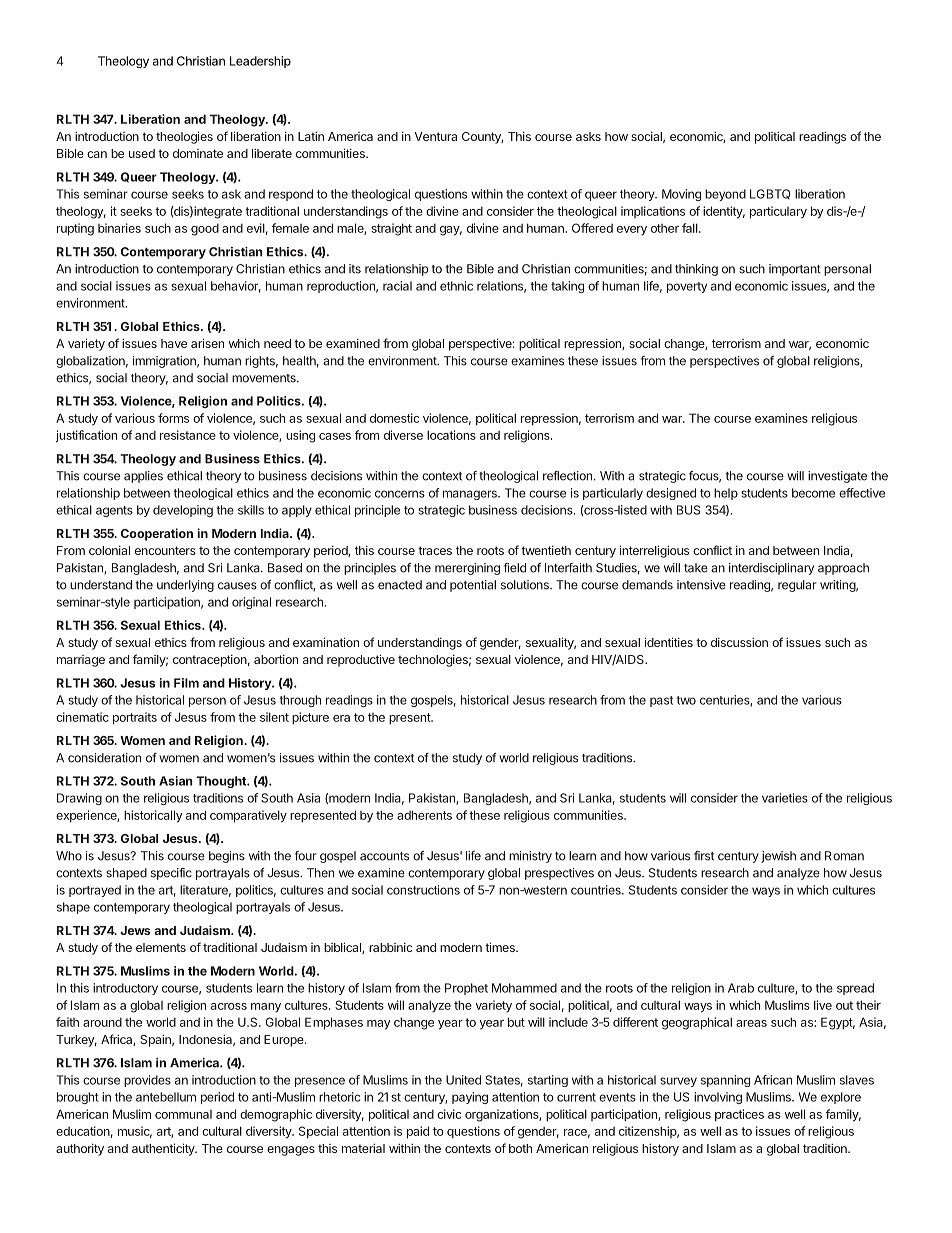 This screenshot has height=1233, width=952. I want to click on LGBTQ, so click(770, 194).
